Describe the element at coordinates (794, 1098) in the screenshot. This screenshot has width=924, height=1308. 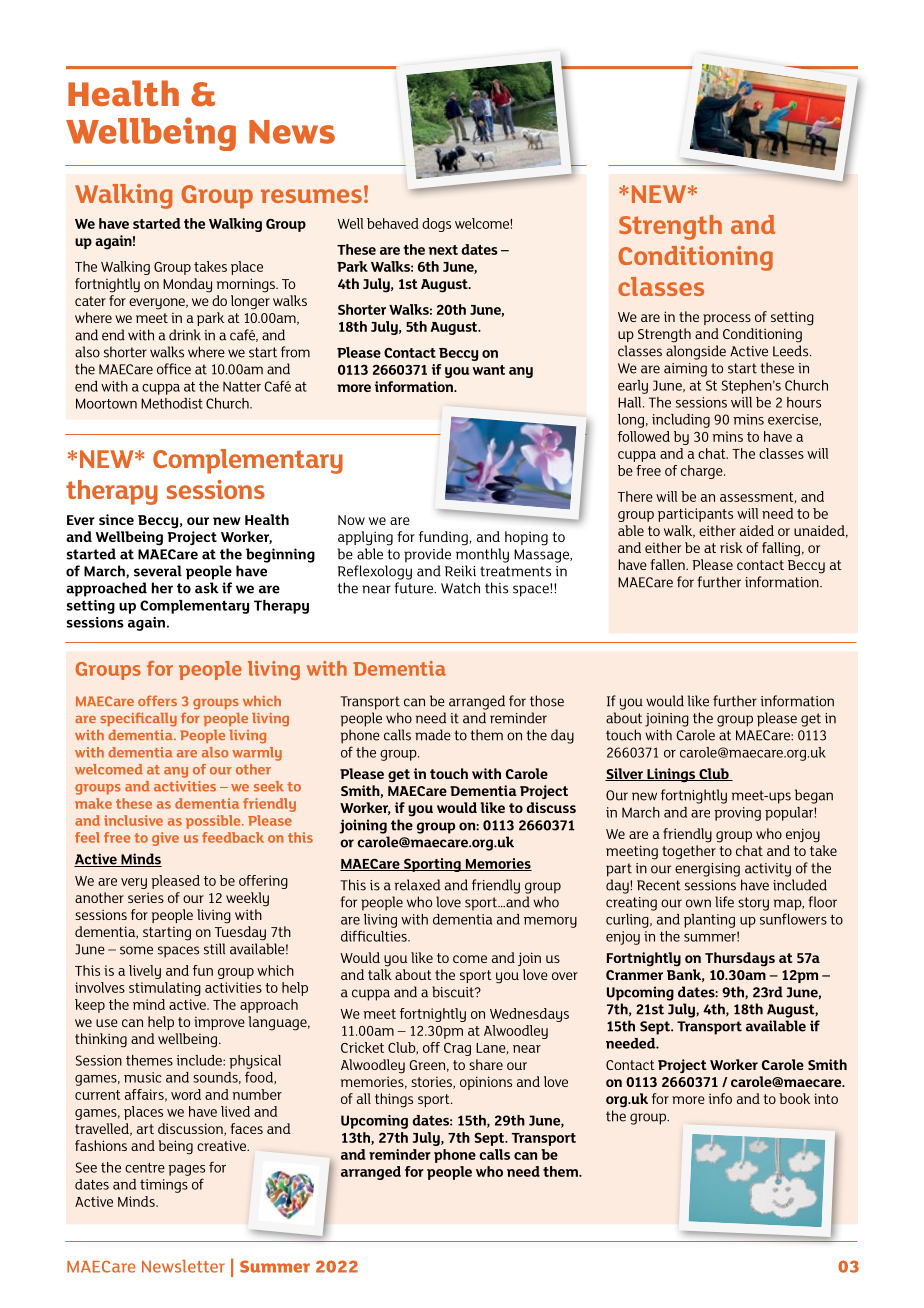
I see `book` at that location.
